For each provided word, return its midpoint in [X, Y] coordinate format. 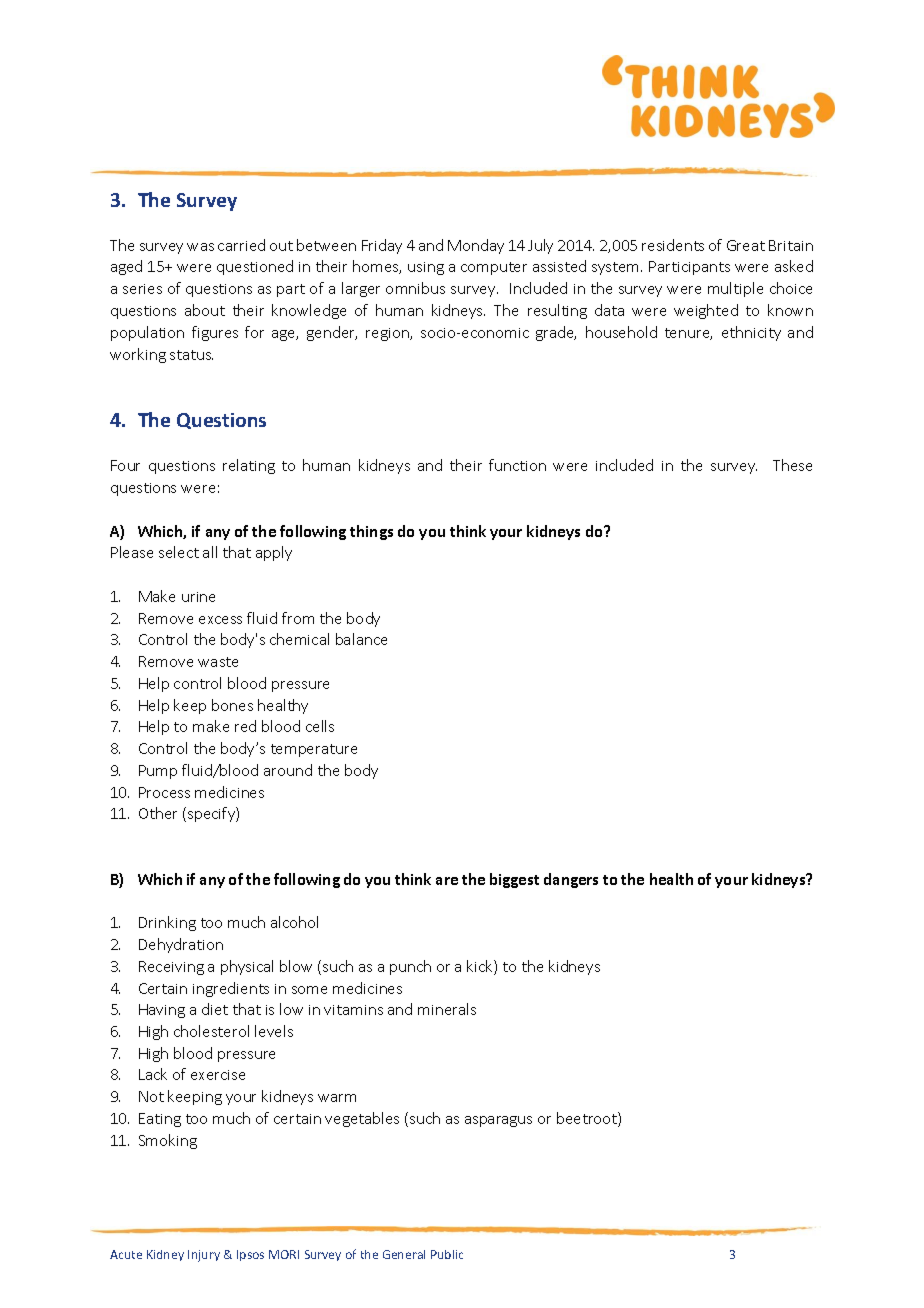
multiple [735, 289]
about [205, 310]
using [426, 268]
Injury [204, 1256]
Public [447, 1254]
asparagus [498, 1121]
